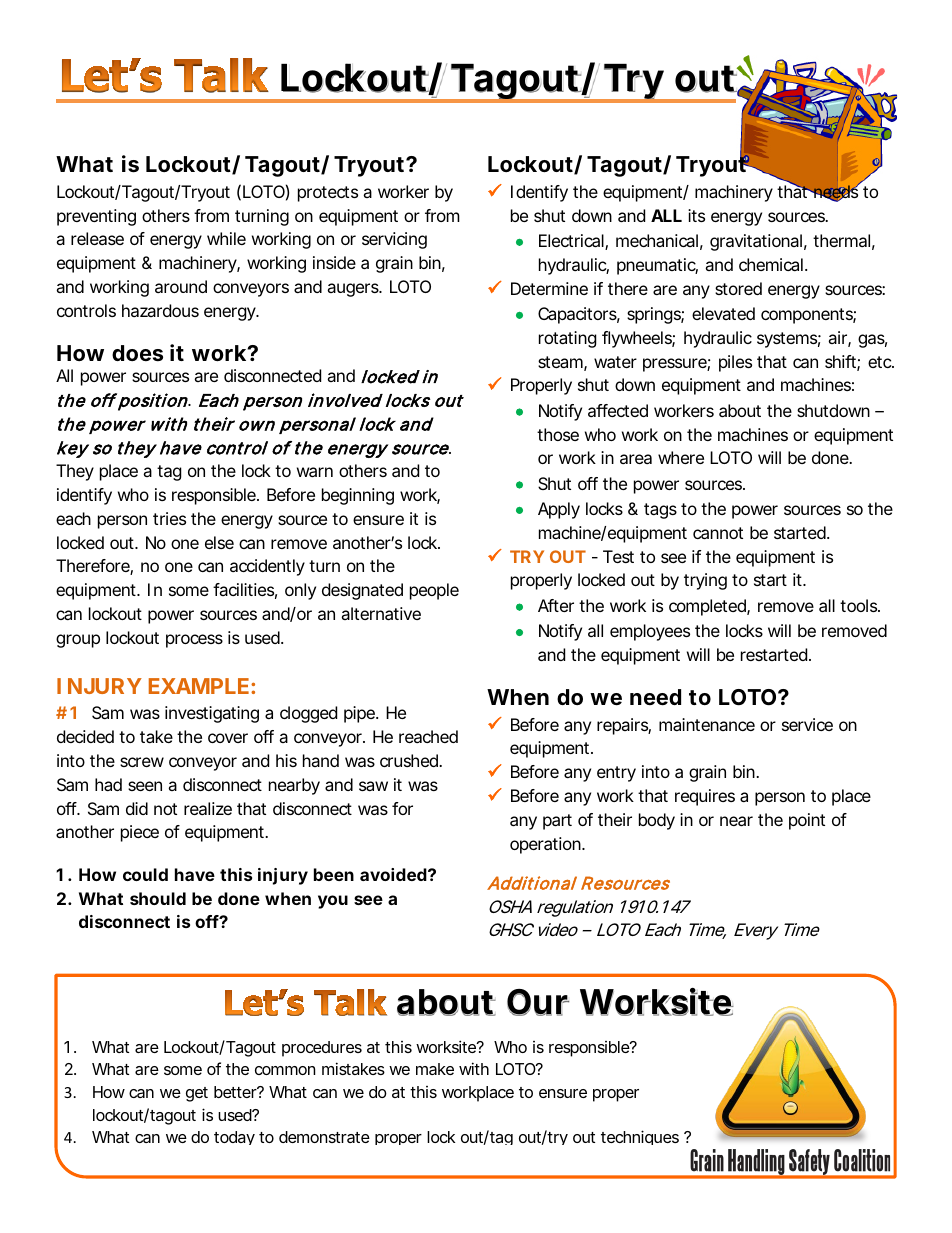 This document has height=1233, width=952. What do you see at coordinates (226, 238) in the document?
I see `while` at bounding box center [226, 238].
